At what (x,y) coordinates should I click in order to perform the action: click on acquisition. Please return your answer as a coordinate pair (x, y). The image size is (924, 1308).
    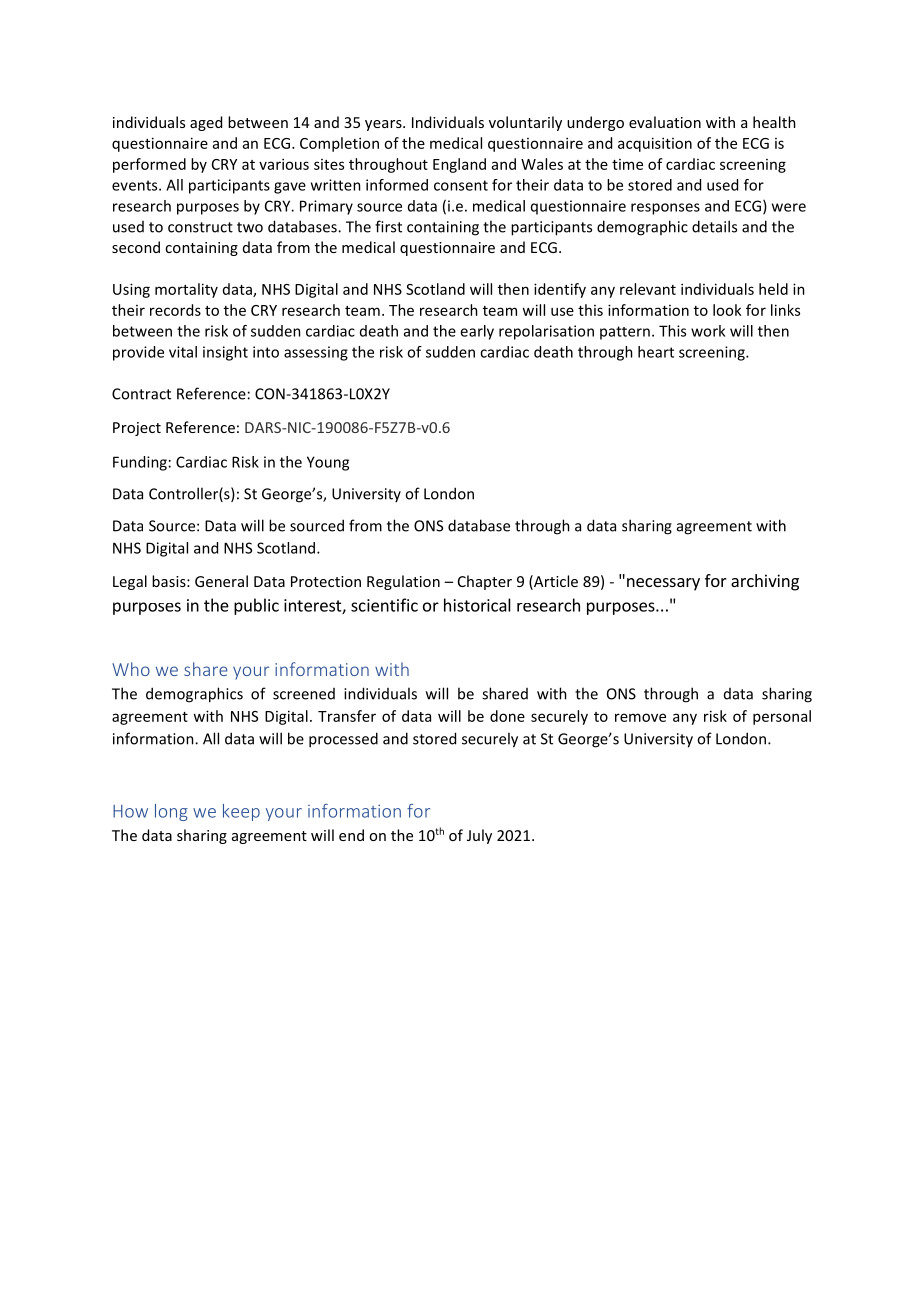
    Looking at the image, I should click on (655, 144).
